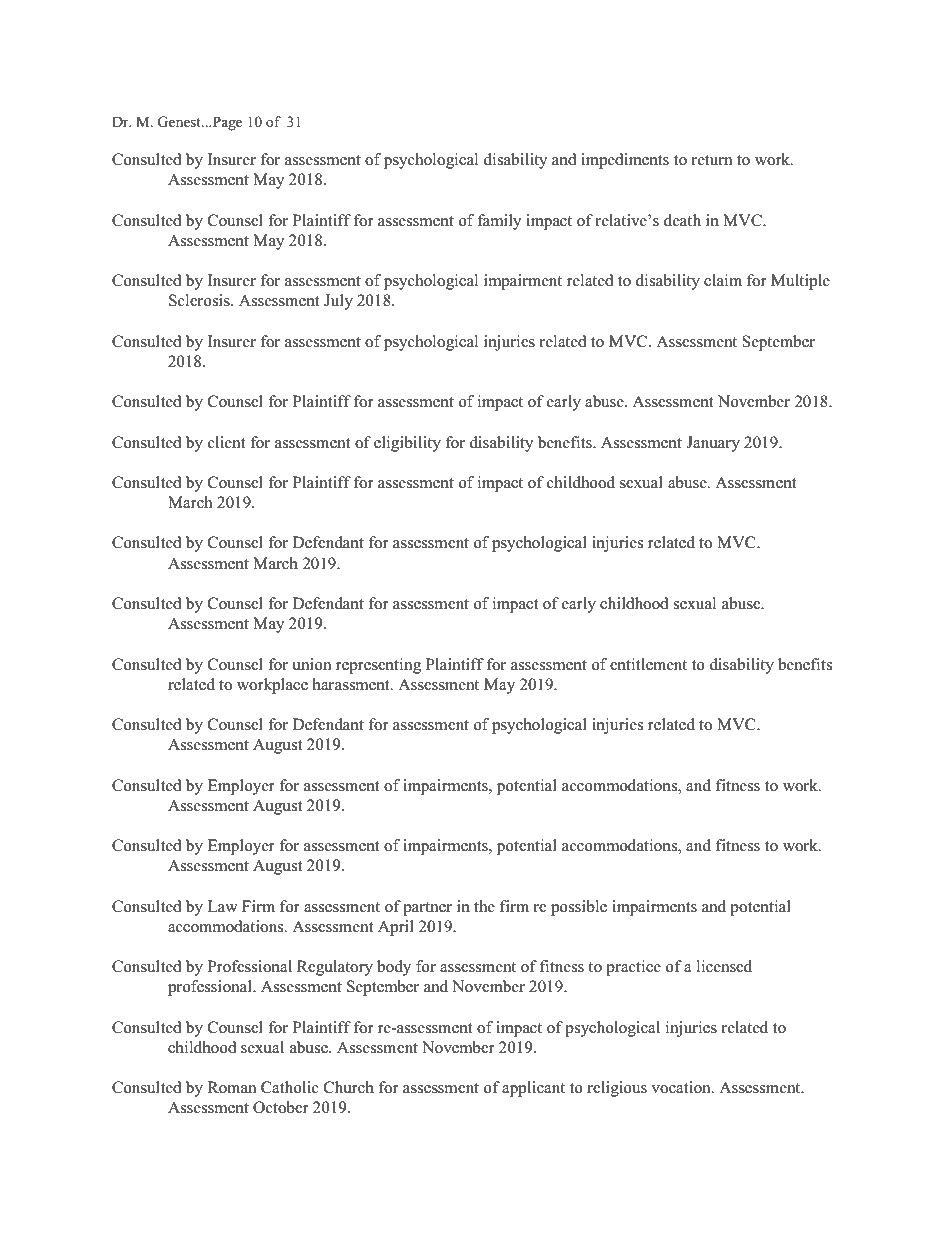 Image resolution: width=952 pixels, height=1233 pixels. What do you see at coordinates (533, 1089) in the page?
I see `applicant` at bounding box center [533, 1089].
